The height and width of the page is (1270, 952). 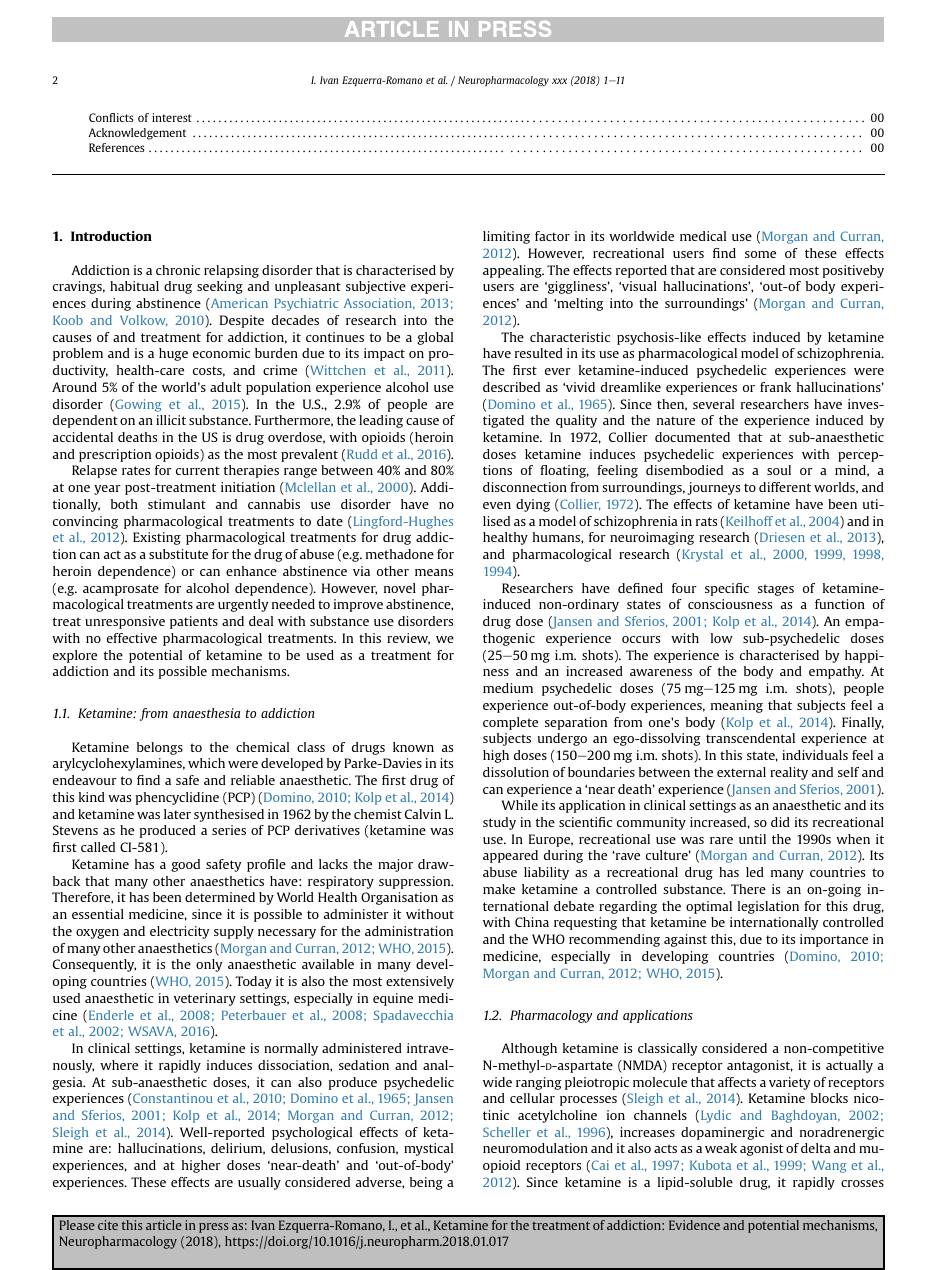 I want to click on interest, so click(x=172, y=117).
